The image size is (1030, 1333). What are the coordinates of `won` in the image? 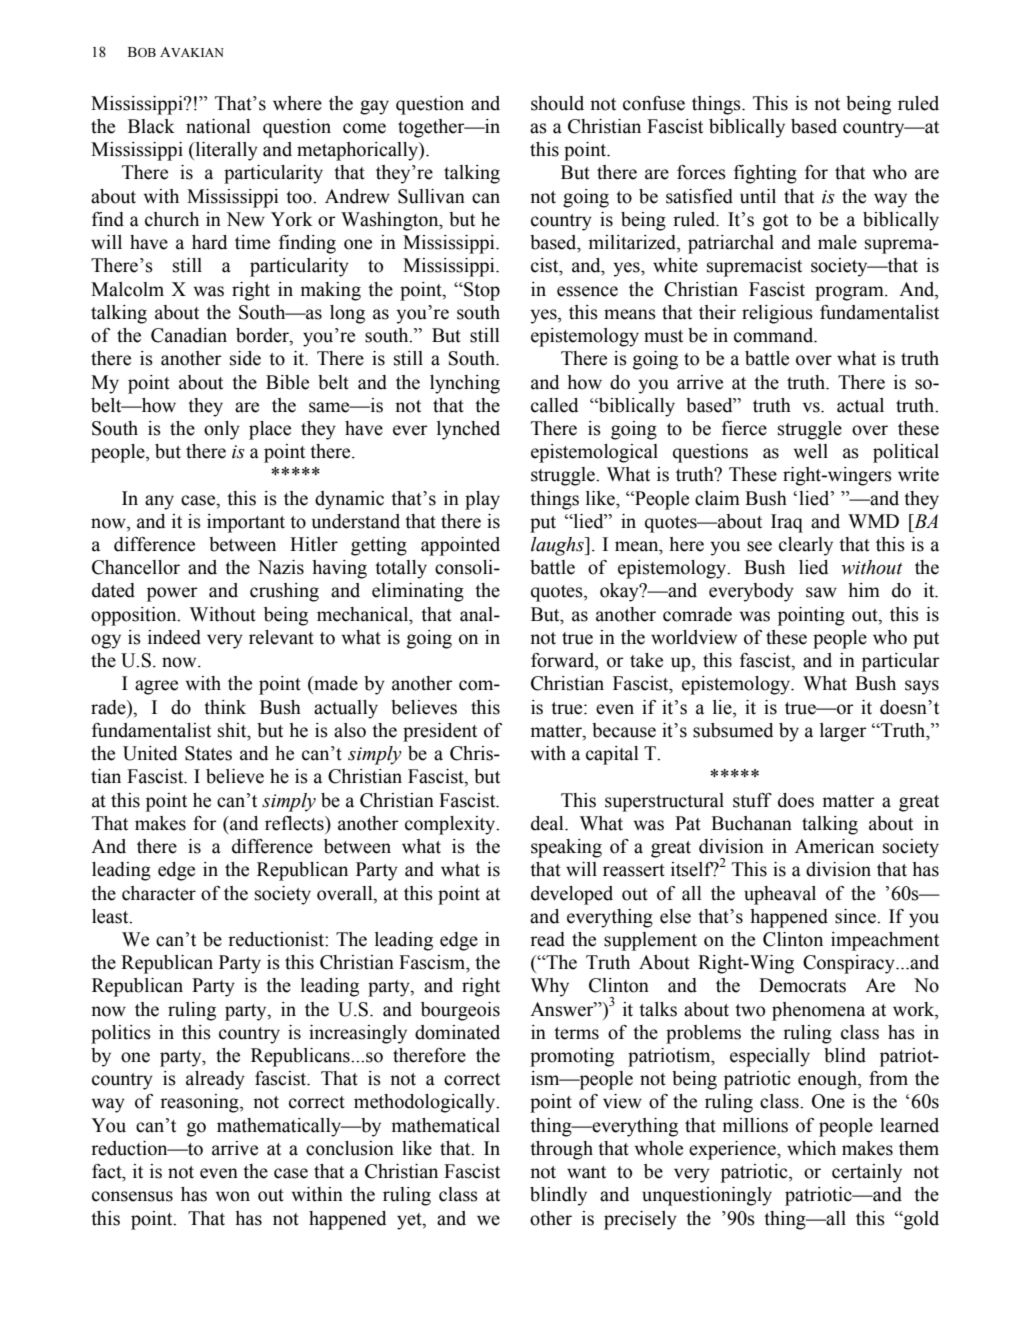 It's located at (233, 1196).
